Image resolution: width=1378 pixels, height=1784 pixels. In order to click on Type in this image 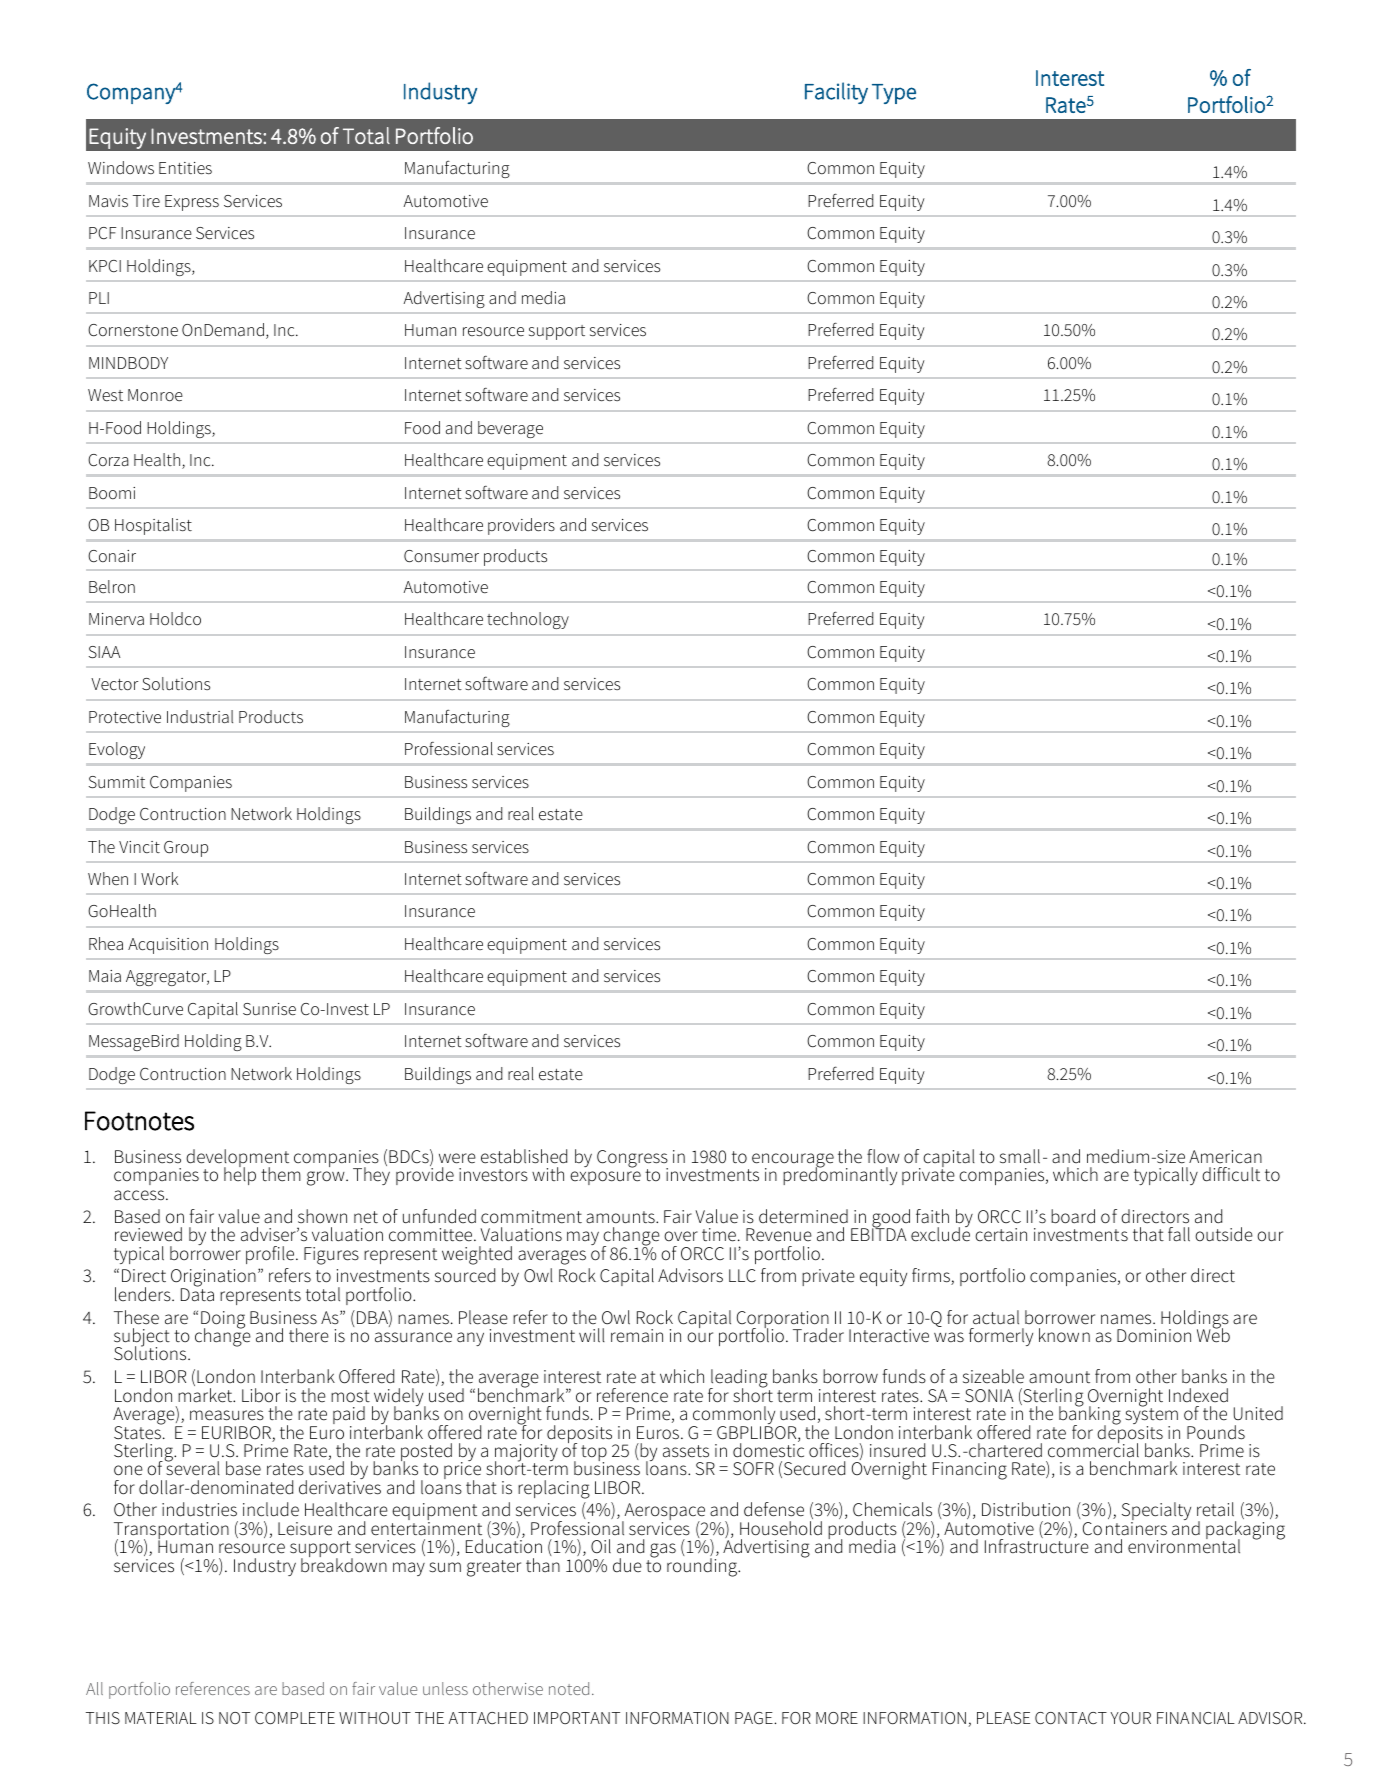, I will do `click(894, 94)`.
